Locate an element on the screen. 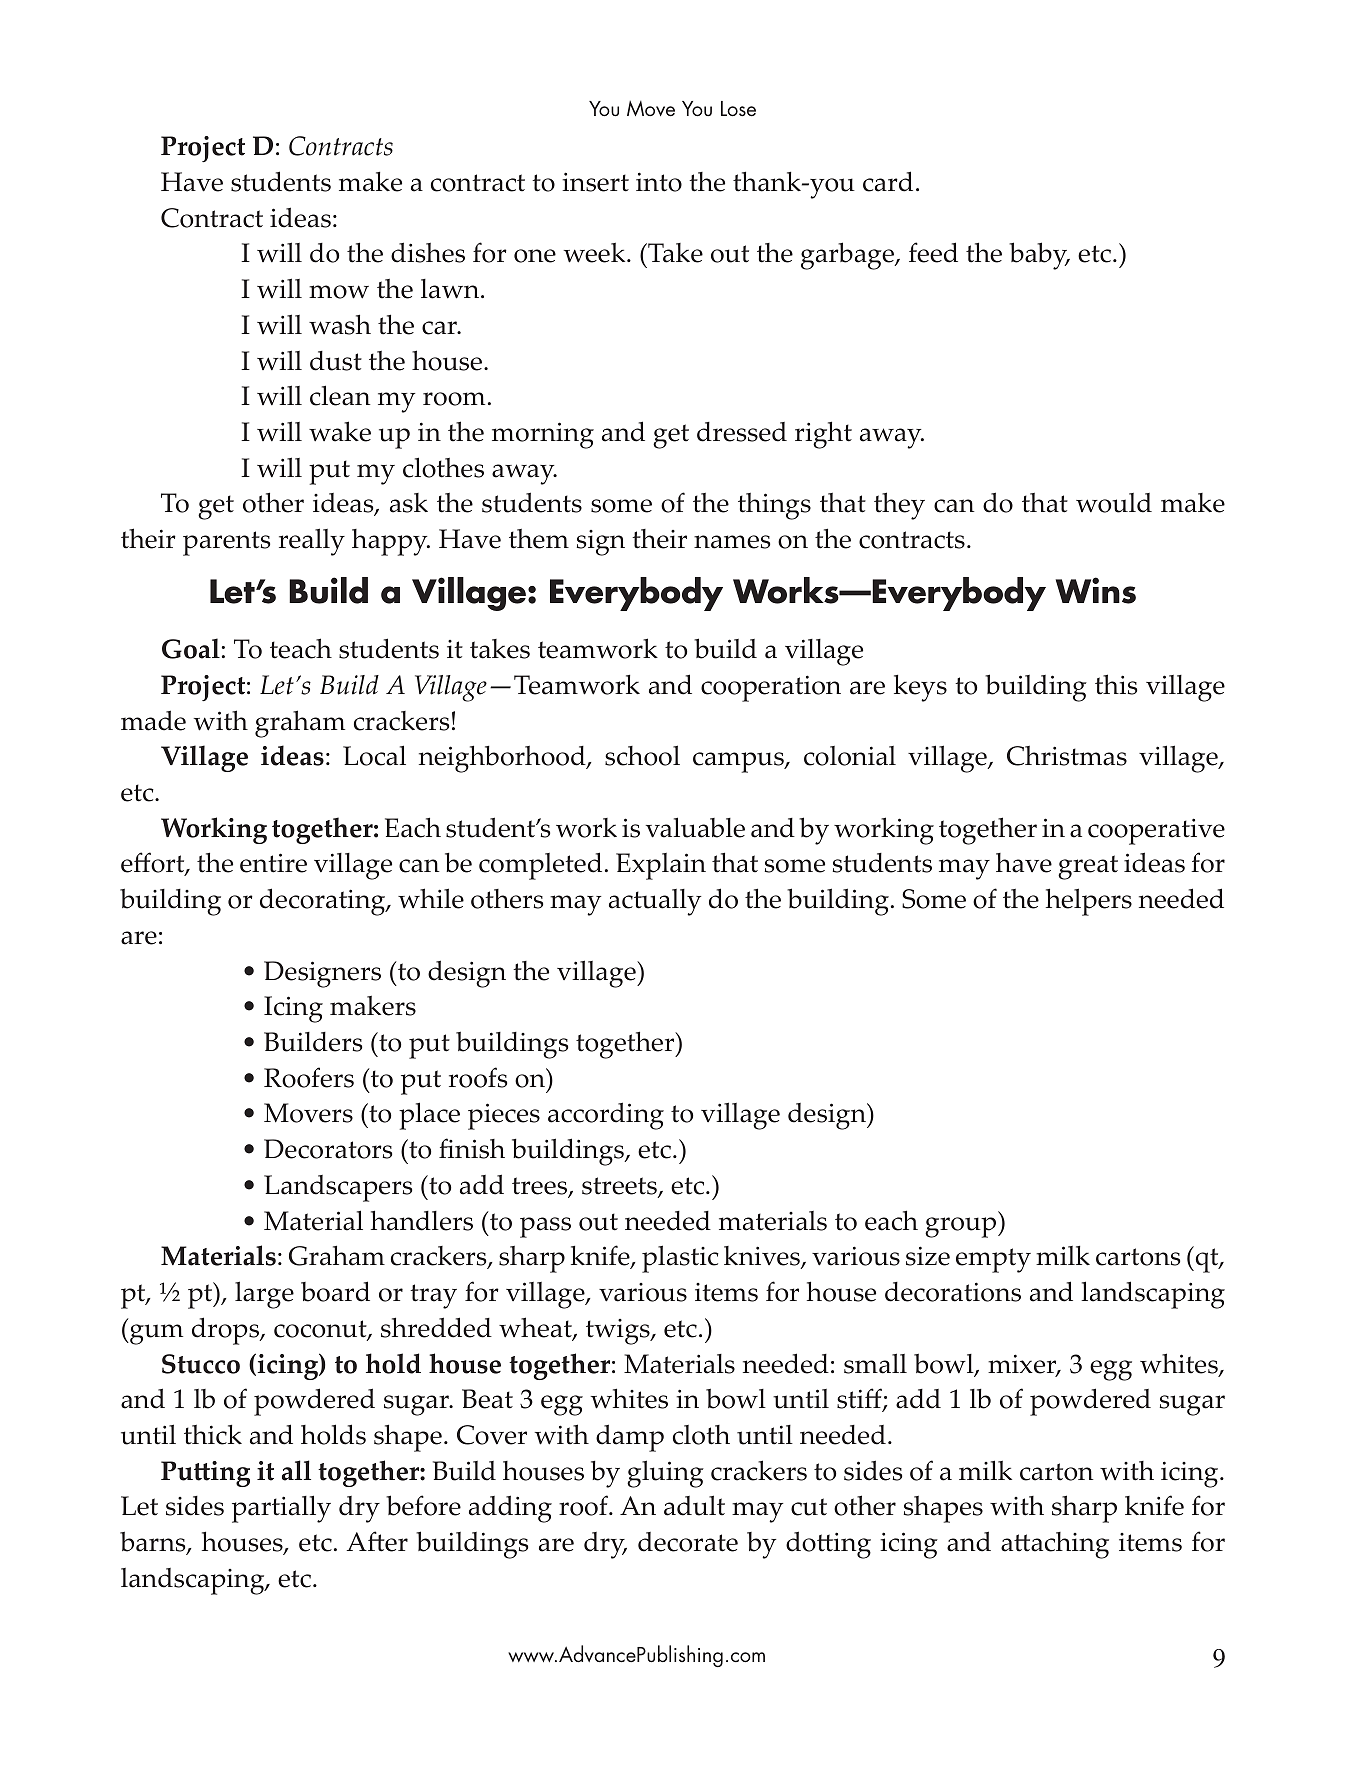 The image size is (1366, 1768). helpers is located at coordinates (1089, 902).
